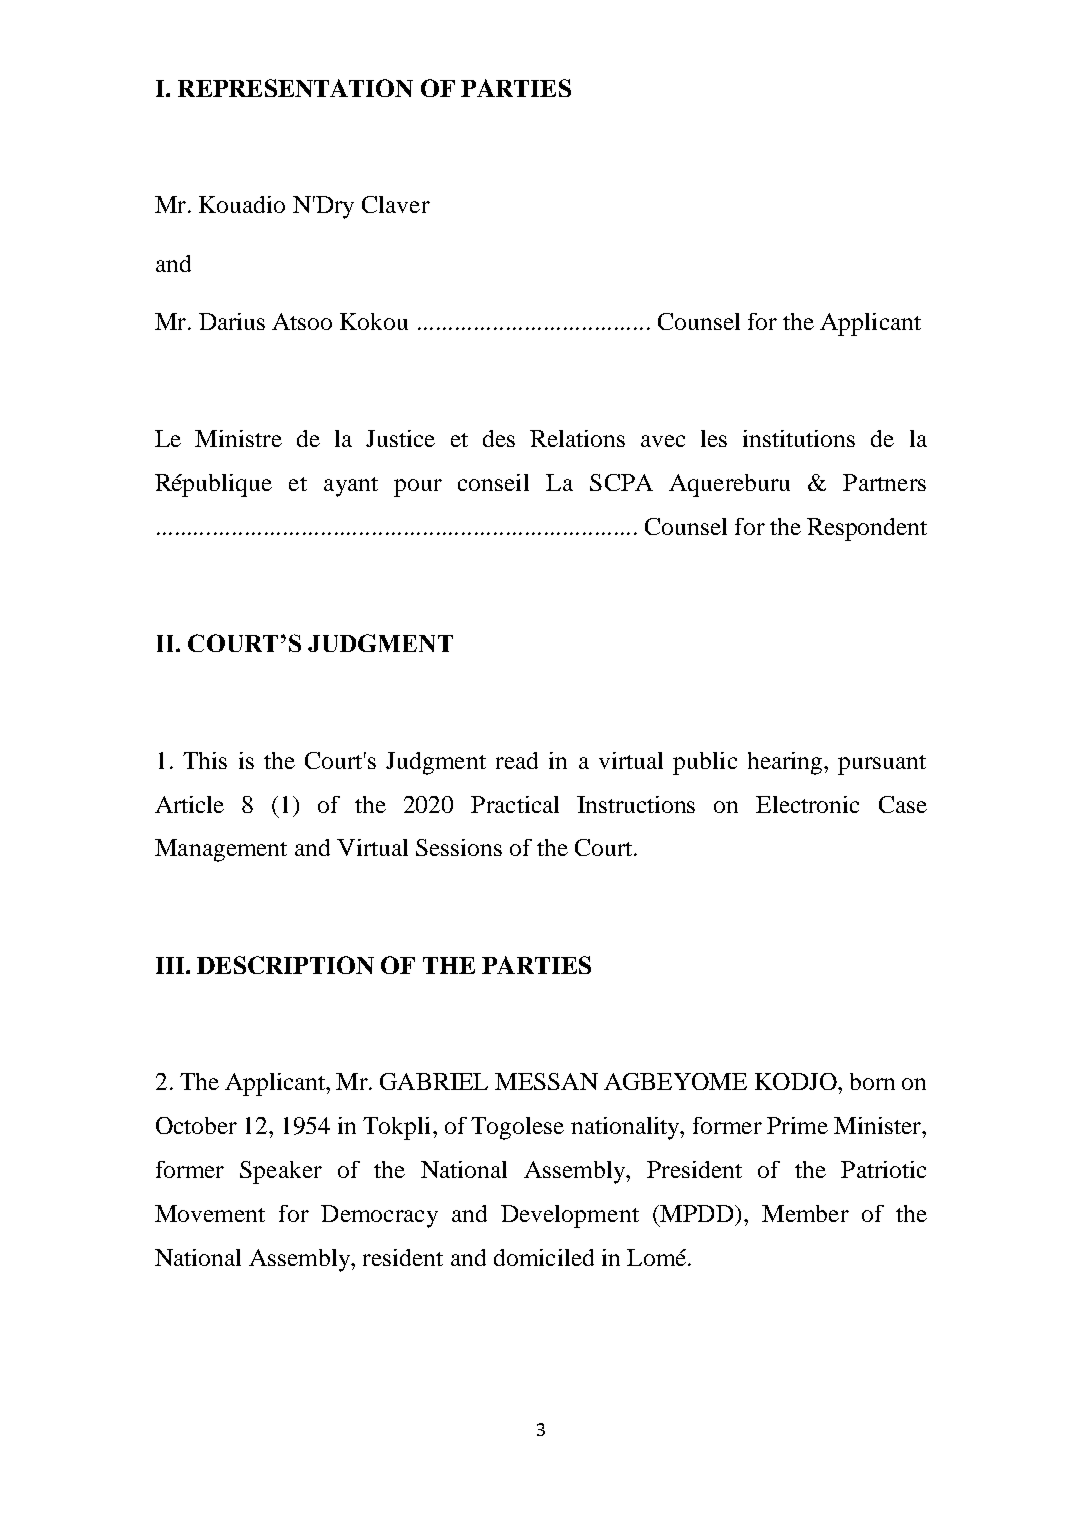  What do you see at coordinates (205, 760) in the image?
I see `This` at bounding box center [205, 760].
